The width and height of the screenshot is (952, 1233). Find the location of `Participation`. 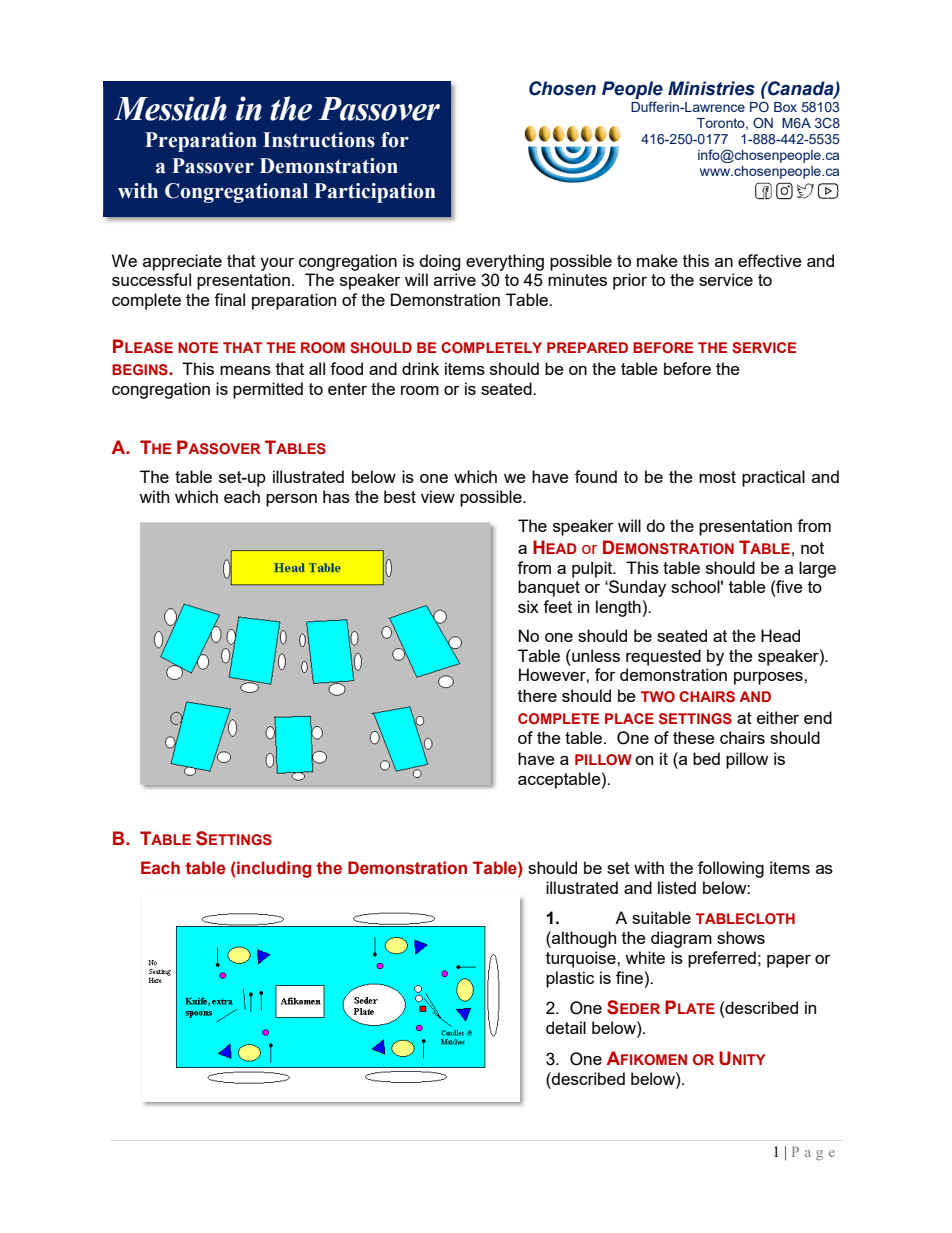

Participation is located at coordinates (375, 193).
